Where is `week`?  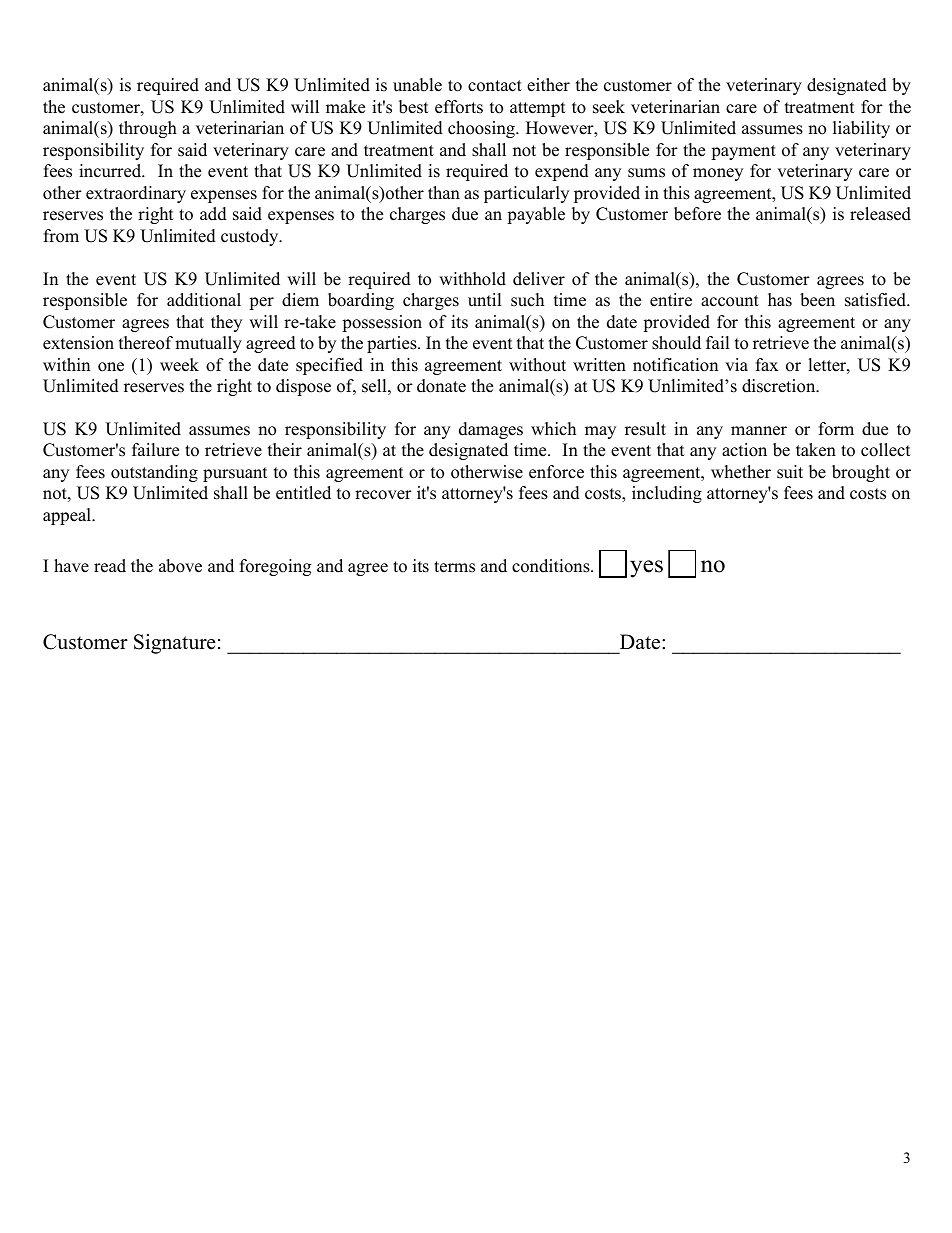 week is located at coordinates (179, 365).
